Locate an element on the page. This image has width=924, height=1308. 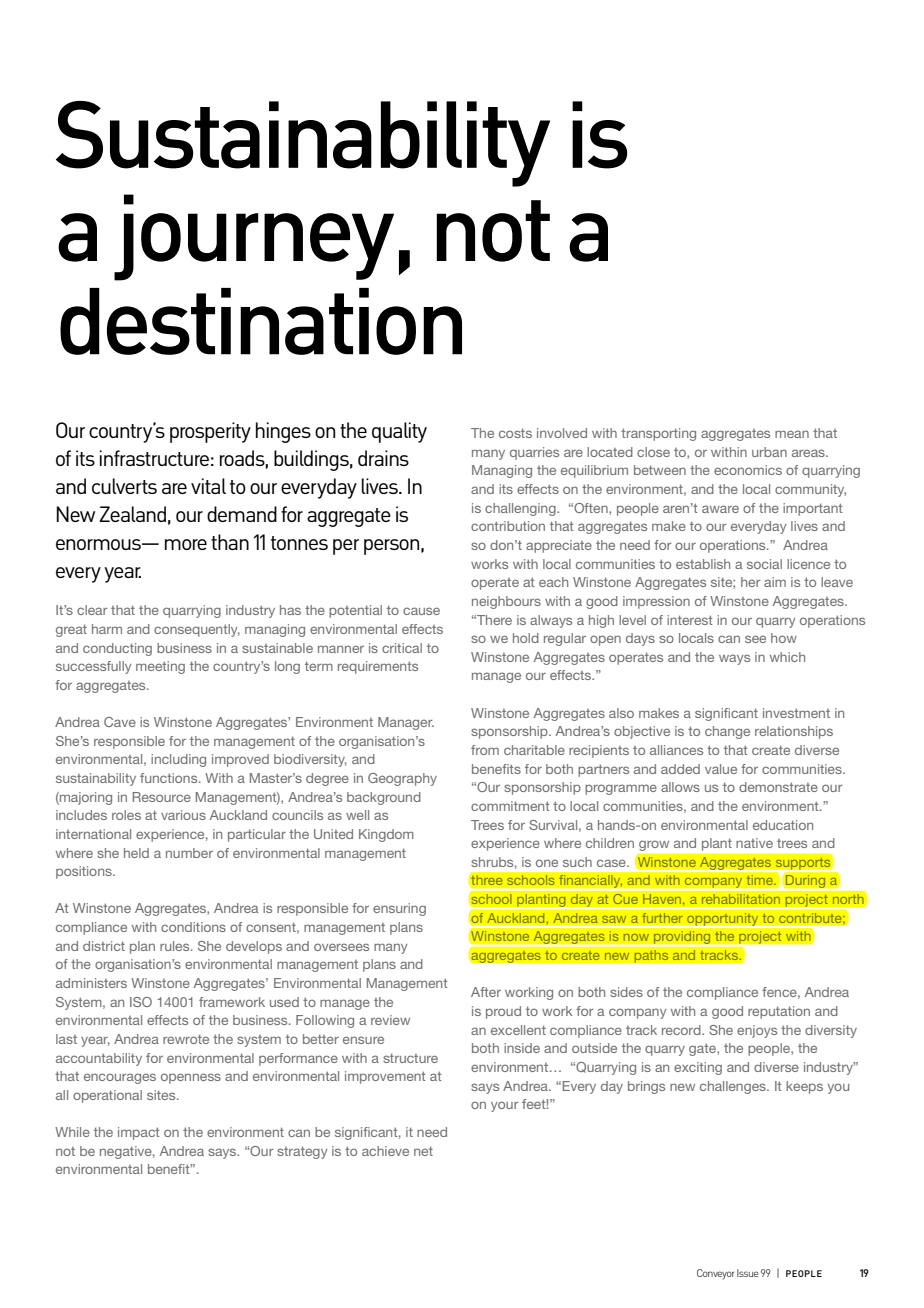
conditions is located at coordinates (193, 927).
